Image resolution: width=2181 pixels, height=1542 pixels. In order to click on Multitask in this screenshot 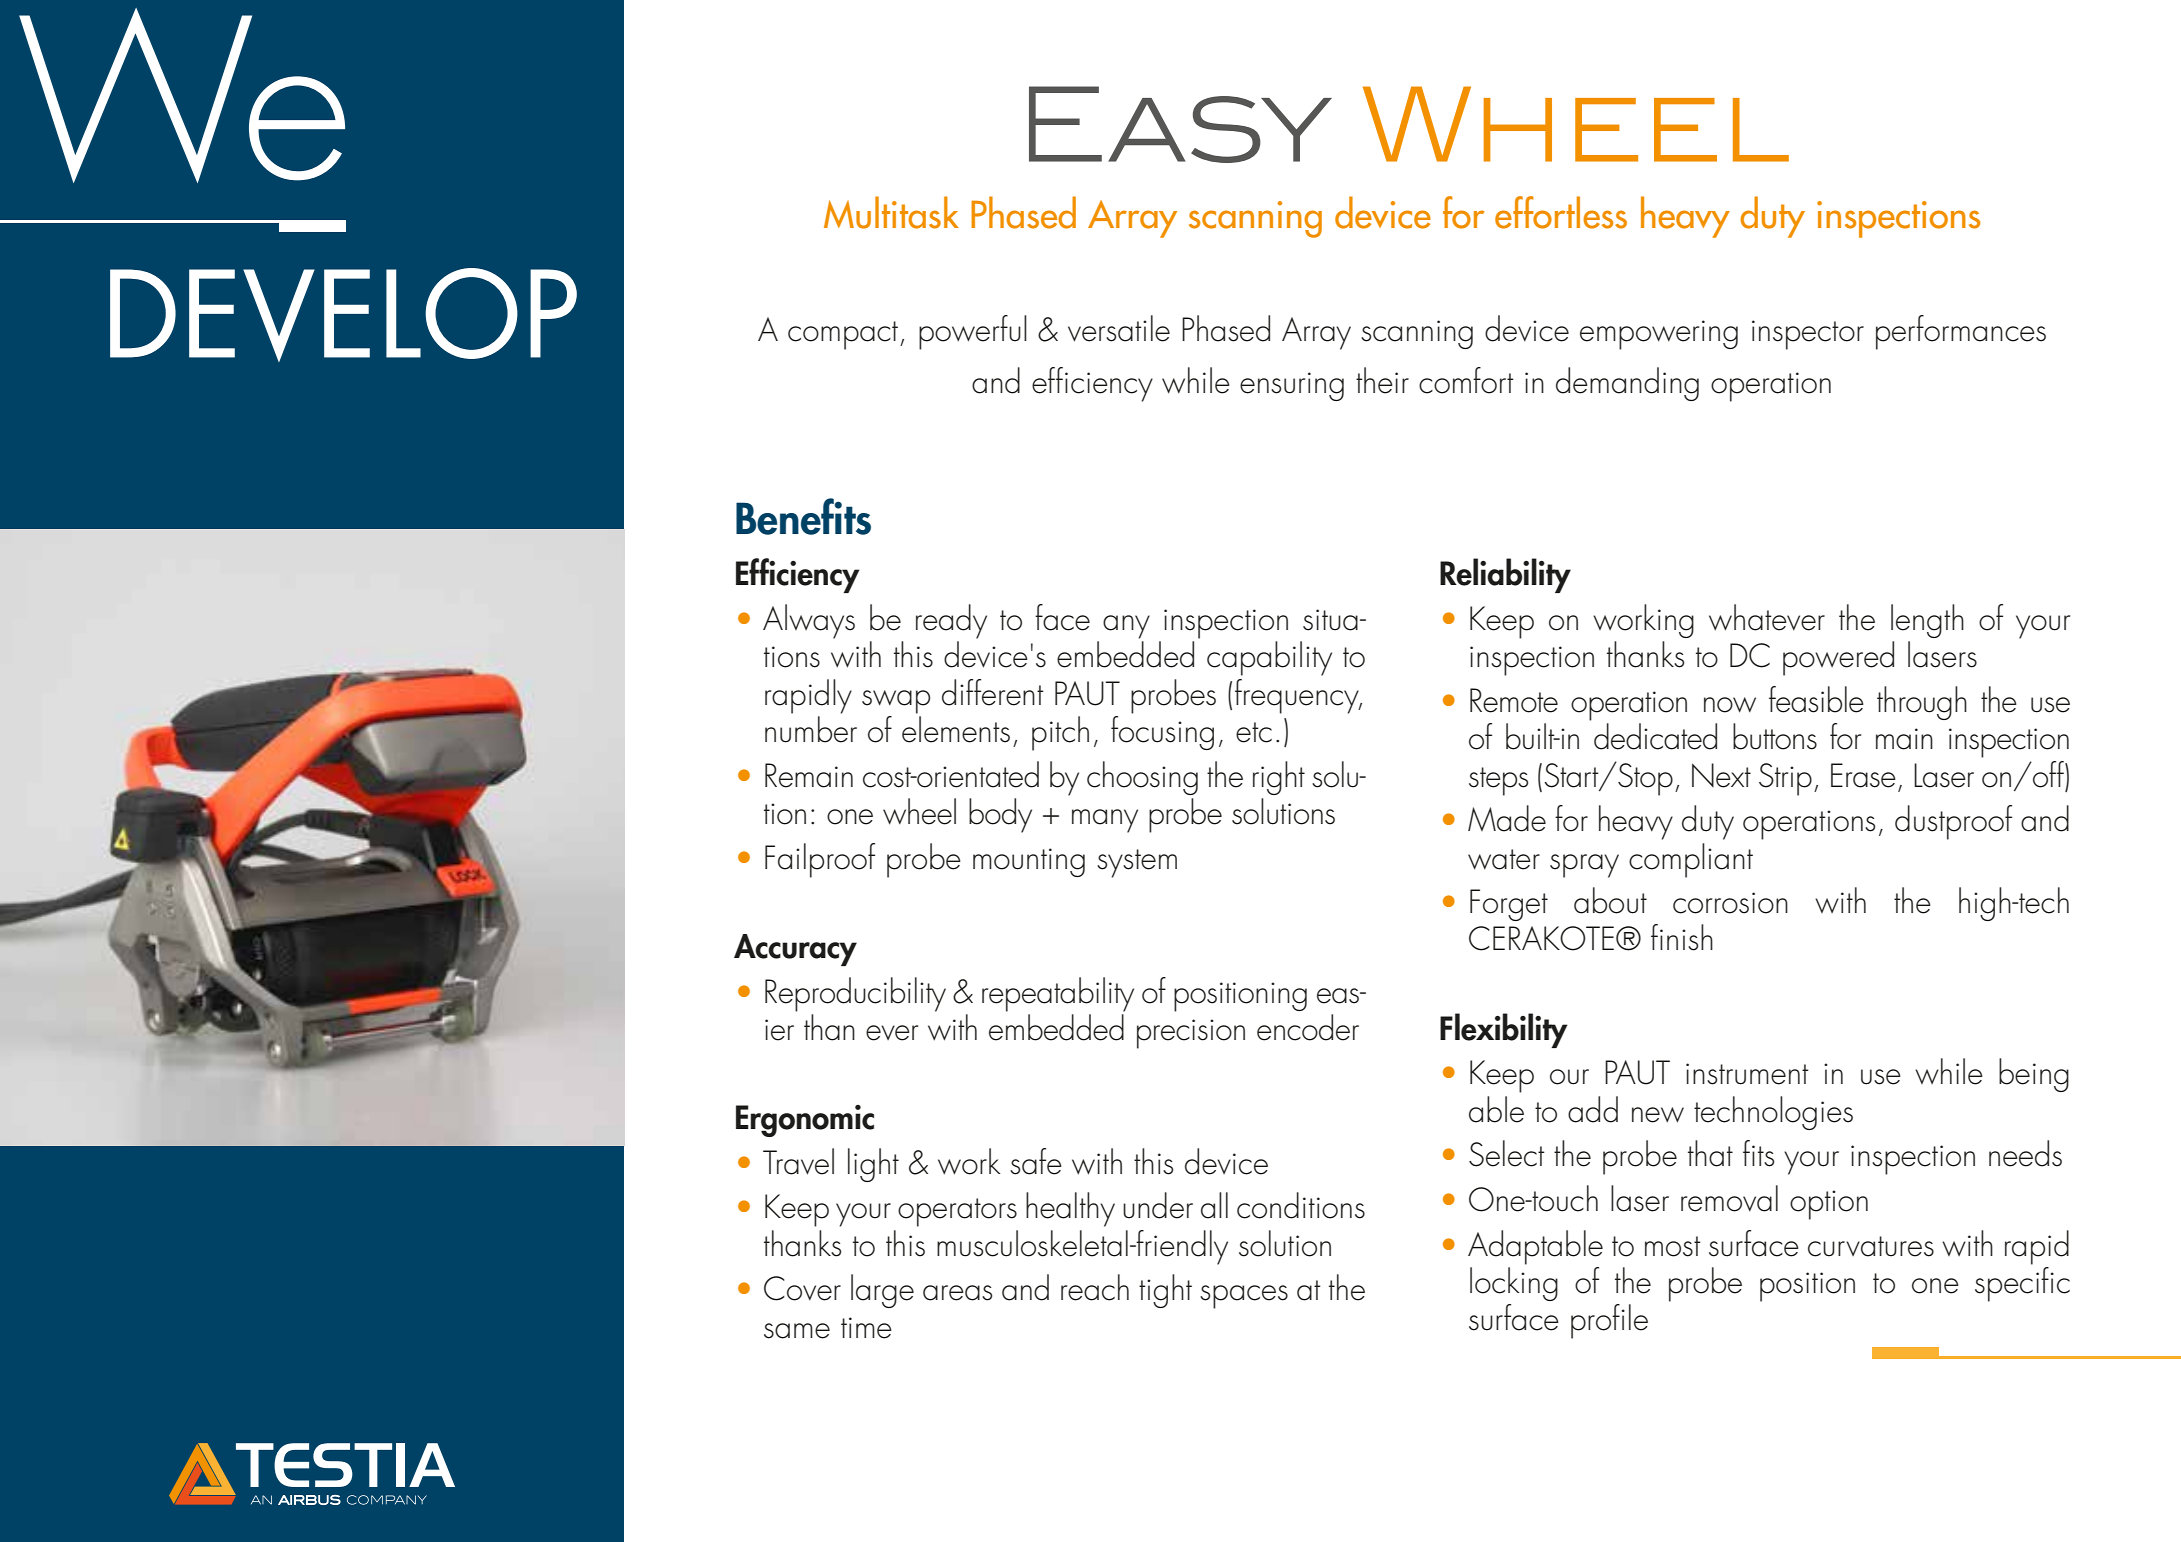, I will do `click(891, 212)`.
